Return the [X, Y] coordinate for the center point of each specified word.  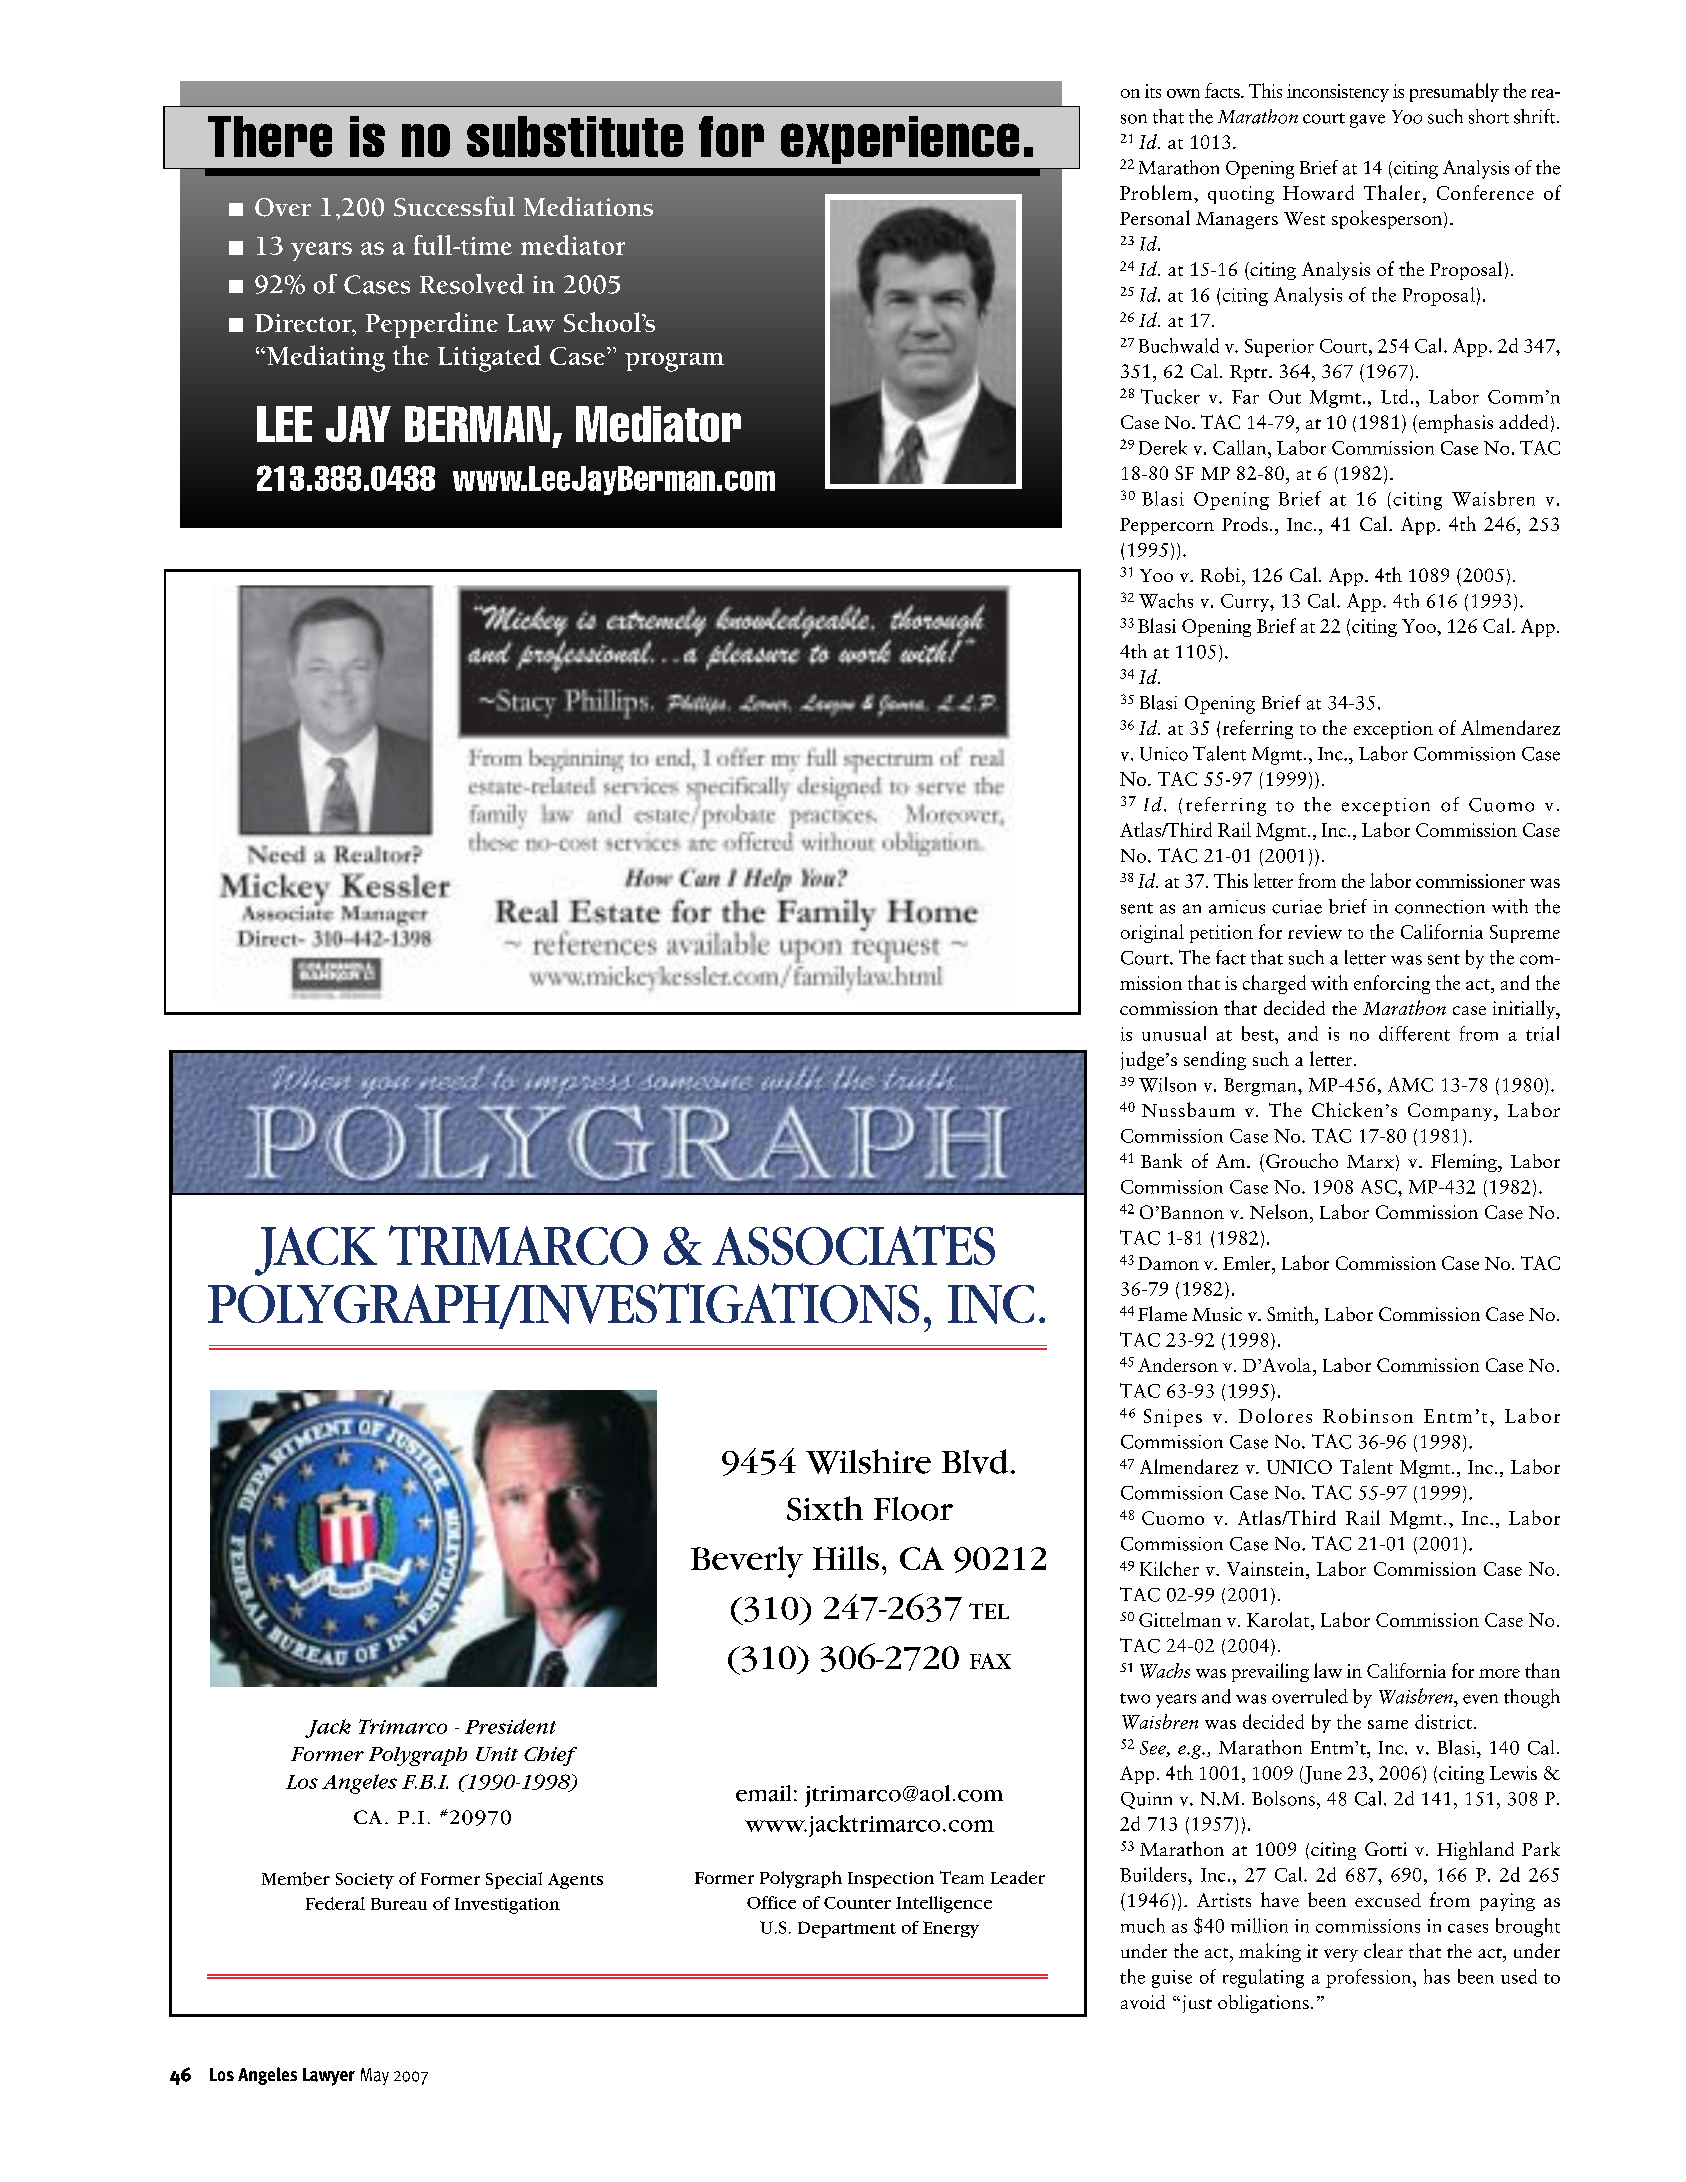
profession [1370, 1978]
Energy [951, 1929]
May [375, 2076]
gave [1367, 121]
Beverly [747, 1562]
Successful [454, 206]
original [1152, 933]
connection [1440, 907]
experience [900, 140]
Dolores [1275, 1415]
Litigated [489, 358]
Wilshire [868, 1461]
